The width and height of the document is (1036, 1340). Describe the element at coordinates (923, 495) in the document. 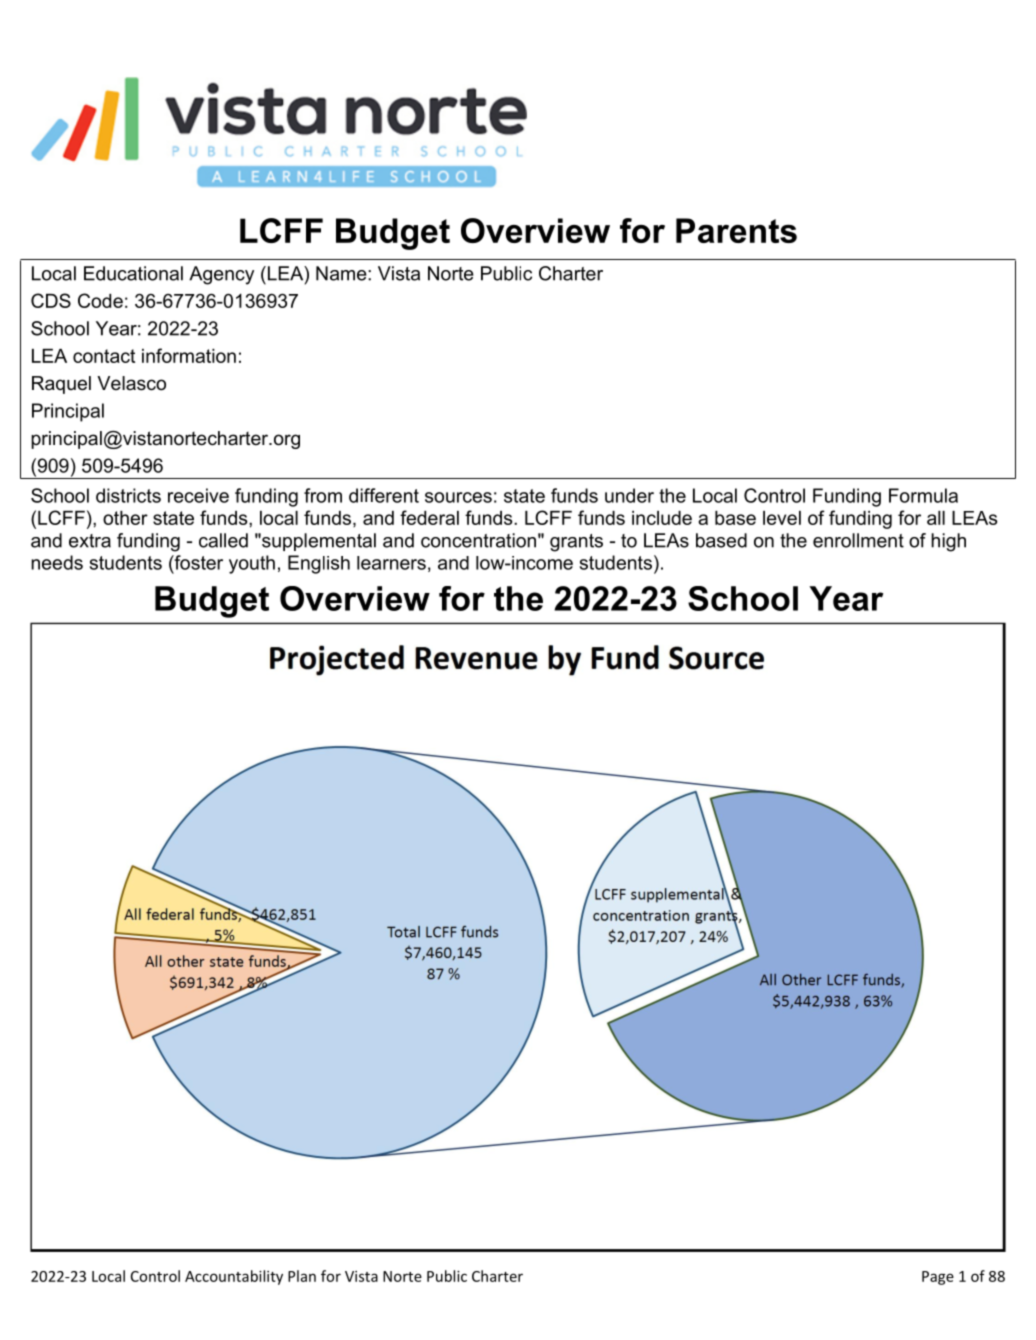

I see `Formula` at that location.
